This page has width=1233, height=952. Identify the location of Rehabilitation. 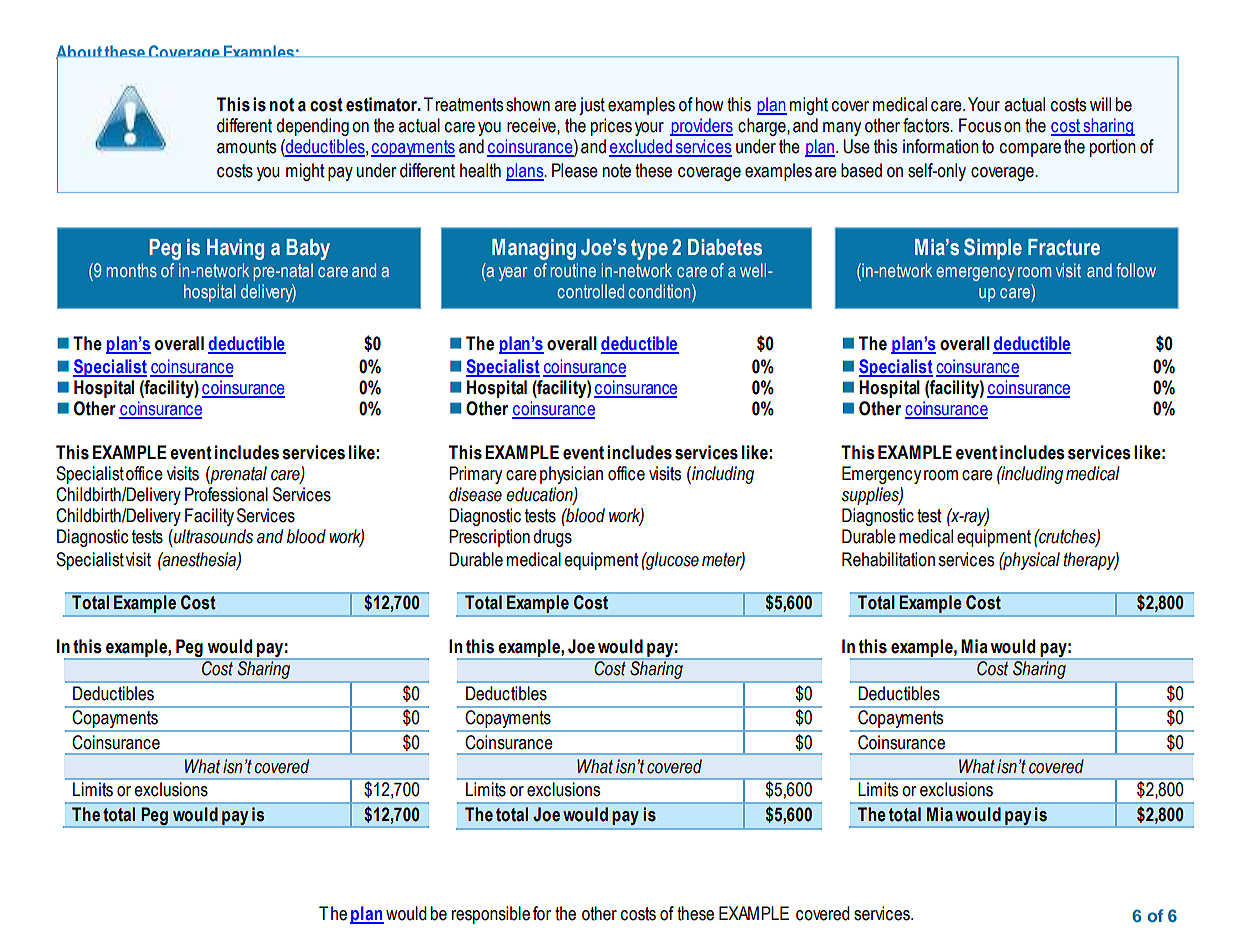
(888, 559).
